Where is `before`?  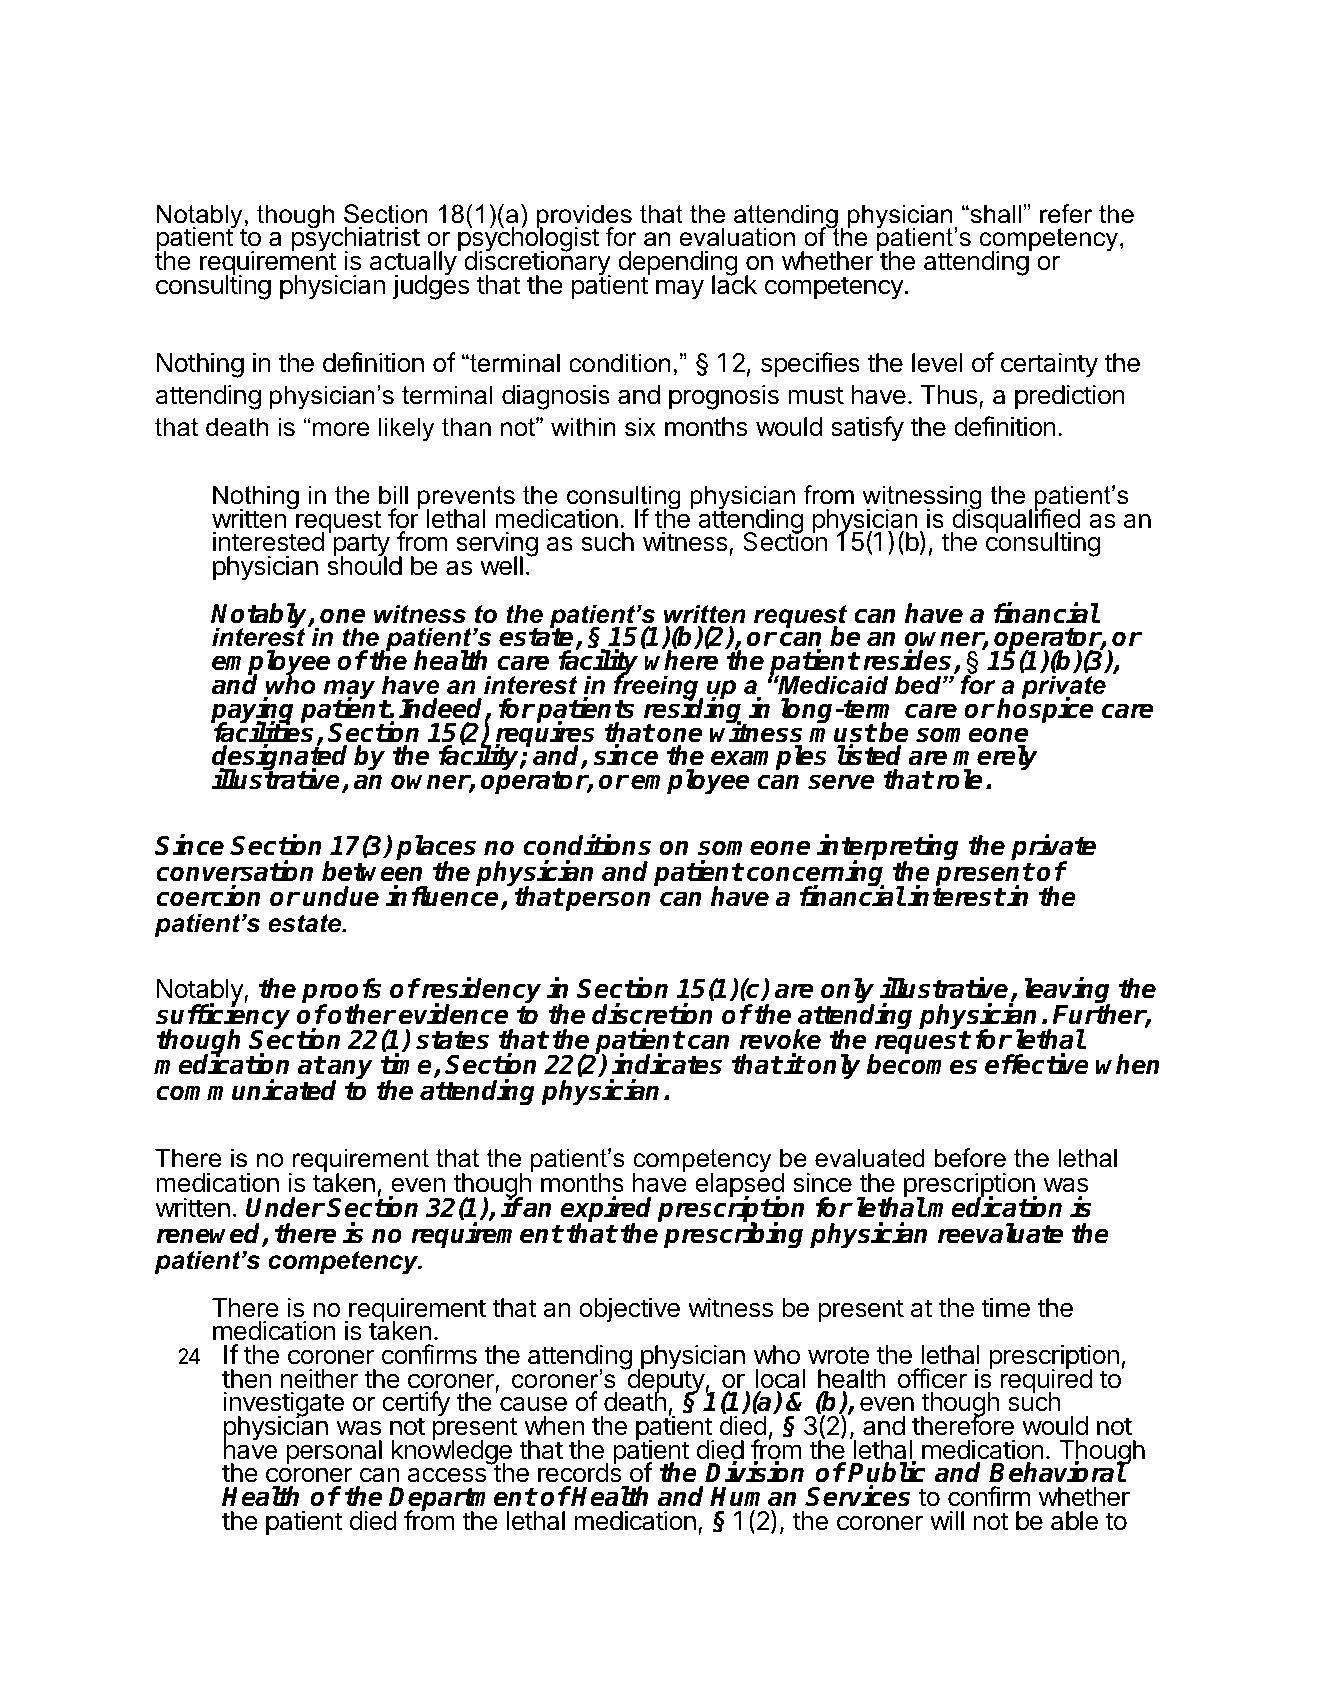
before is located at coordinates (970, 1158).
